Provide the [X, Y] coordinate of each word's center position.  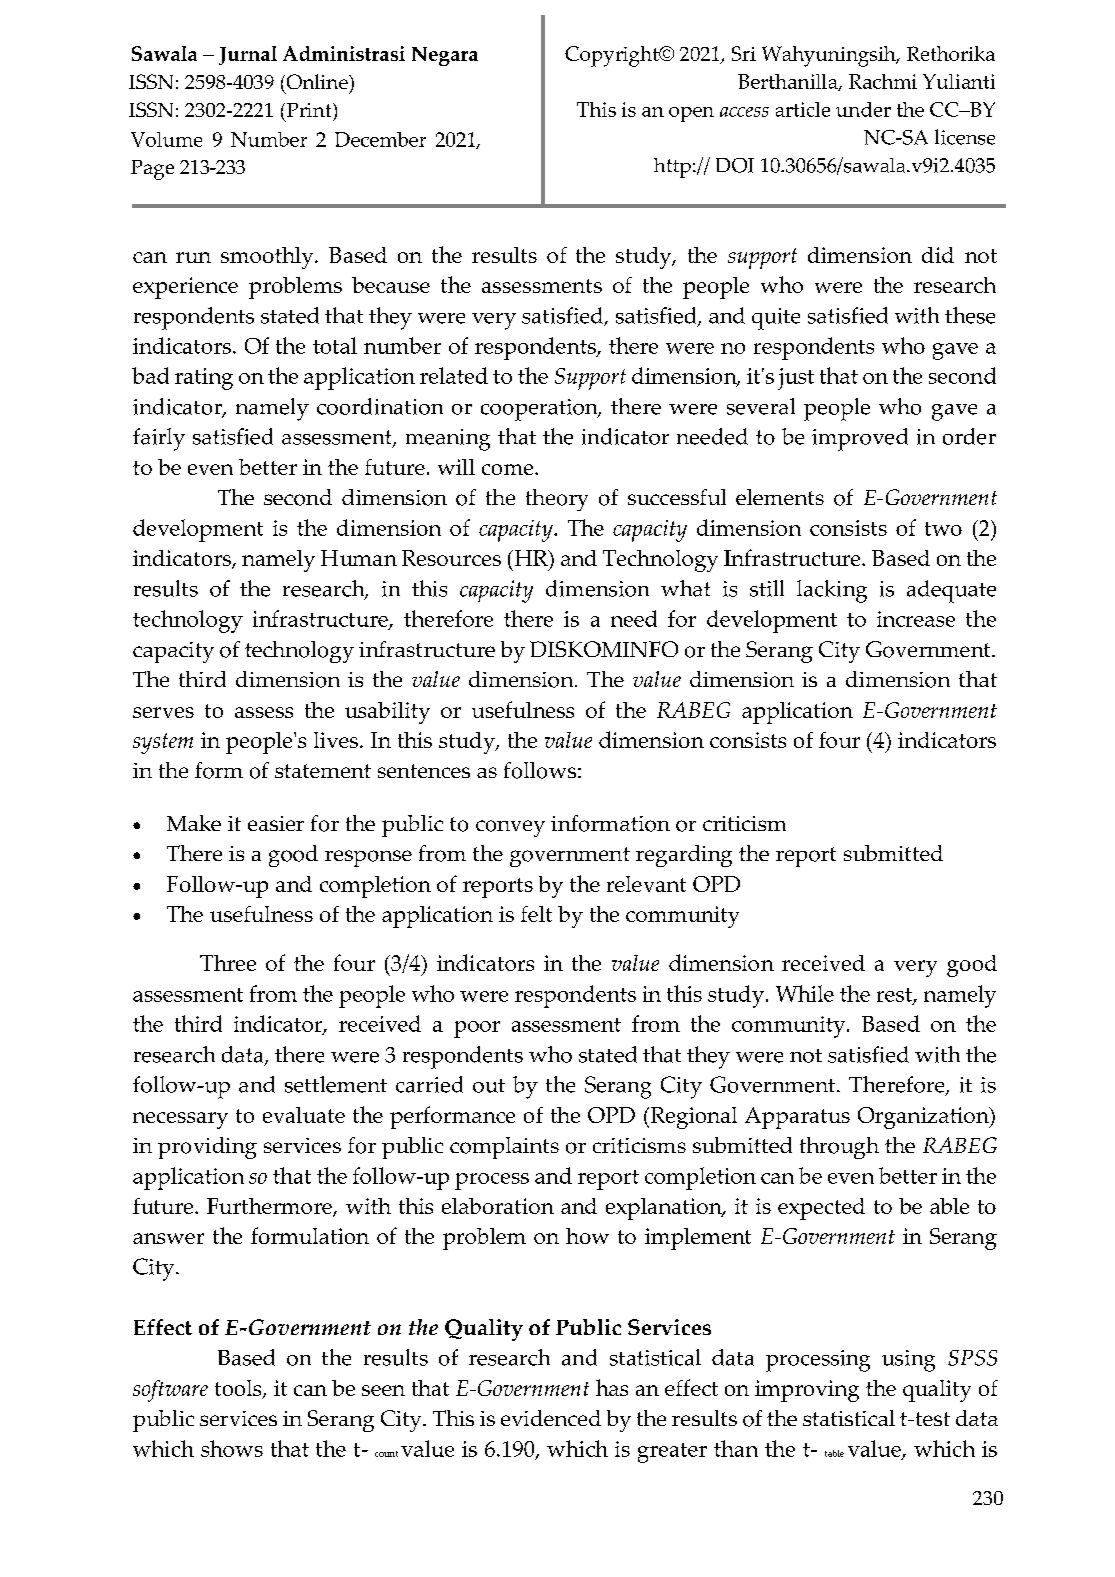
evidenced [551, 1418]
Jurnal [248, 55]
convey [510, 828]
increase [916, 619]
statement [323, 771]
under [863, 109]
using [908, 1361]
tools [239, 1389]
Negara [445, 56]
